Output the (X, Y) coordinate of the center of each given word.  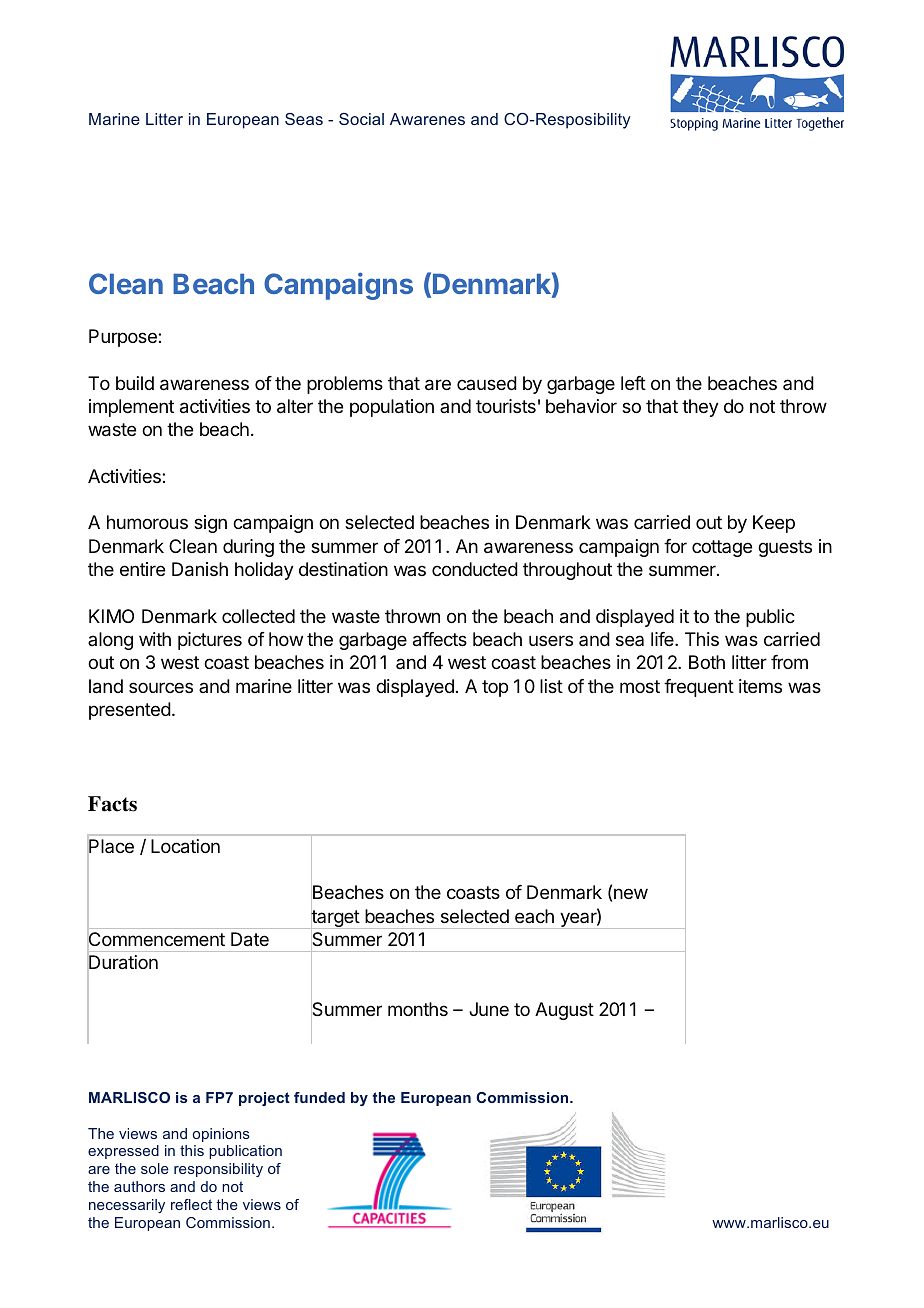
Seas (304, 119)
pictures (210, 641)
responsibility (218, 1170)
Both (707, 662)
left (633, 383)
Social (361, 119)
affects (440, 639)
